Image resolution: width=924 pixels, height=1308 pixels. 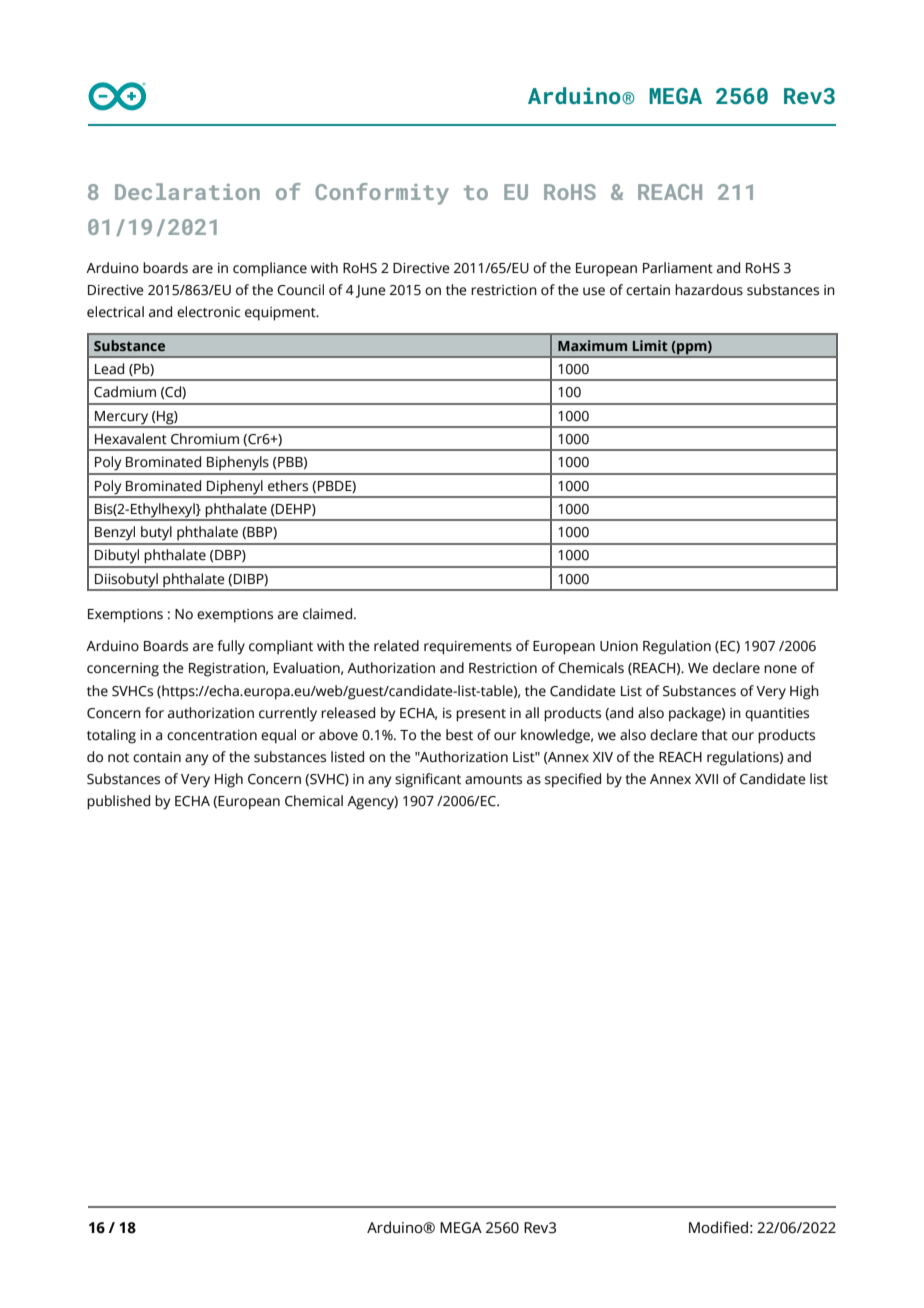 I want to click on none, so click(x=780, y=669).
